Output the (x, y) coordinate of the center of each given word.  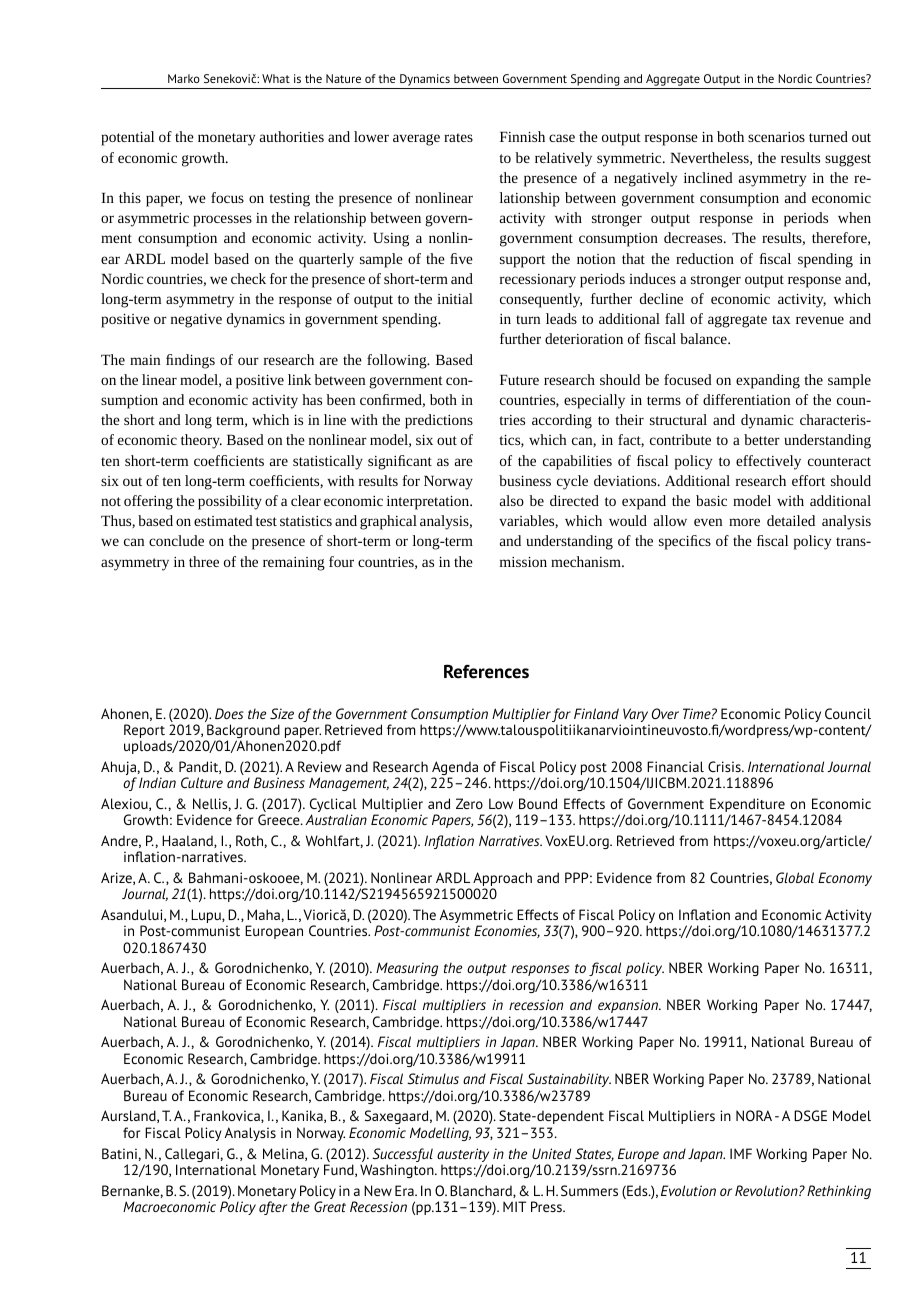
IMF (741, 1153)
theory (201, 441)
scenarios (776, 137)
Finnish (522, 136)
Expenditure (748, 806)
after (273, 1208)
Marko (184, 78)
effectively (768, 462)
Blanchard (482, 1191)
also (512, 500)
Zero (469, 803)
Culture (202, 782)
